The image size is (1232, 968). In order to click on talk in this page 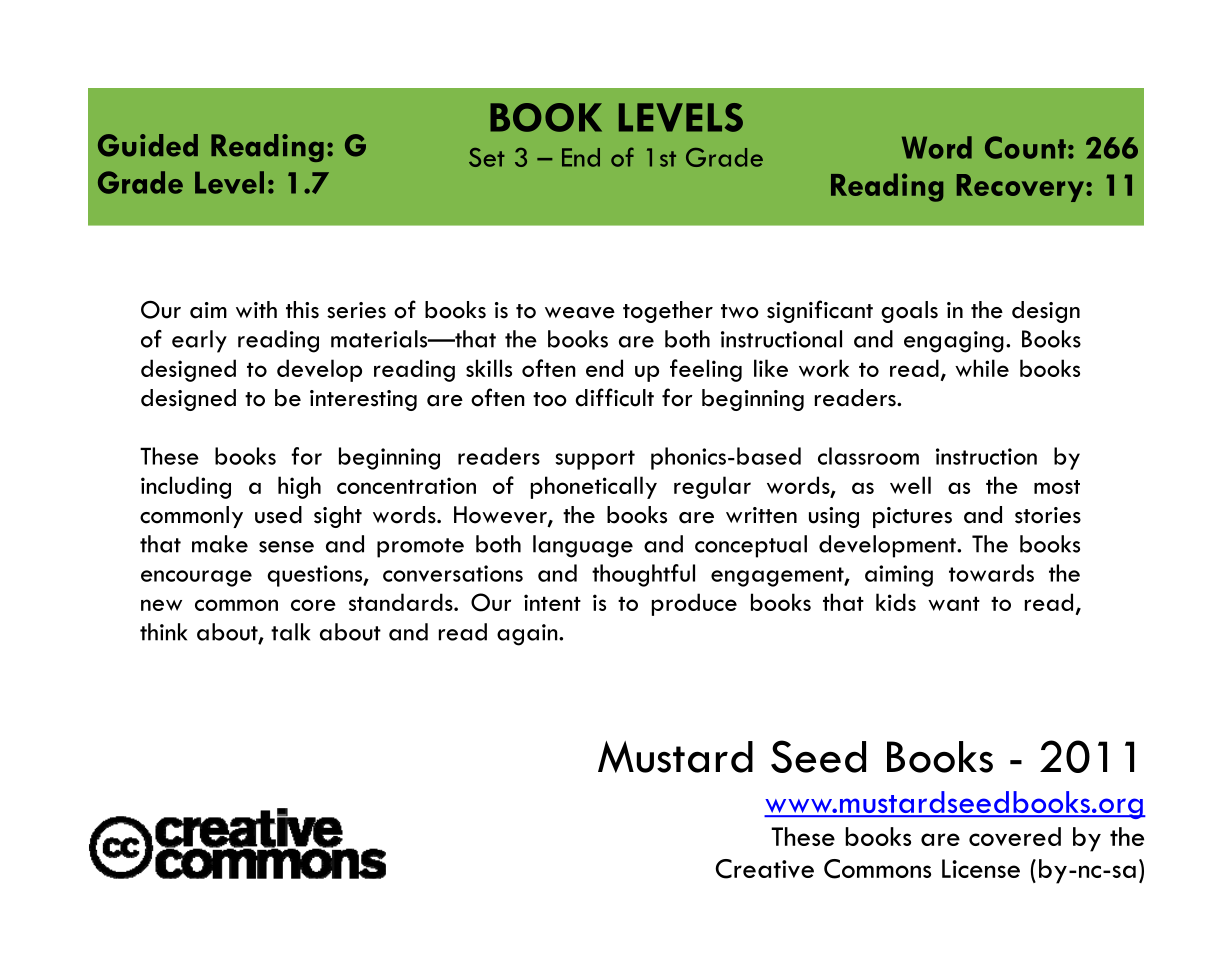, I will do `click(290, 632)`.
